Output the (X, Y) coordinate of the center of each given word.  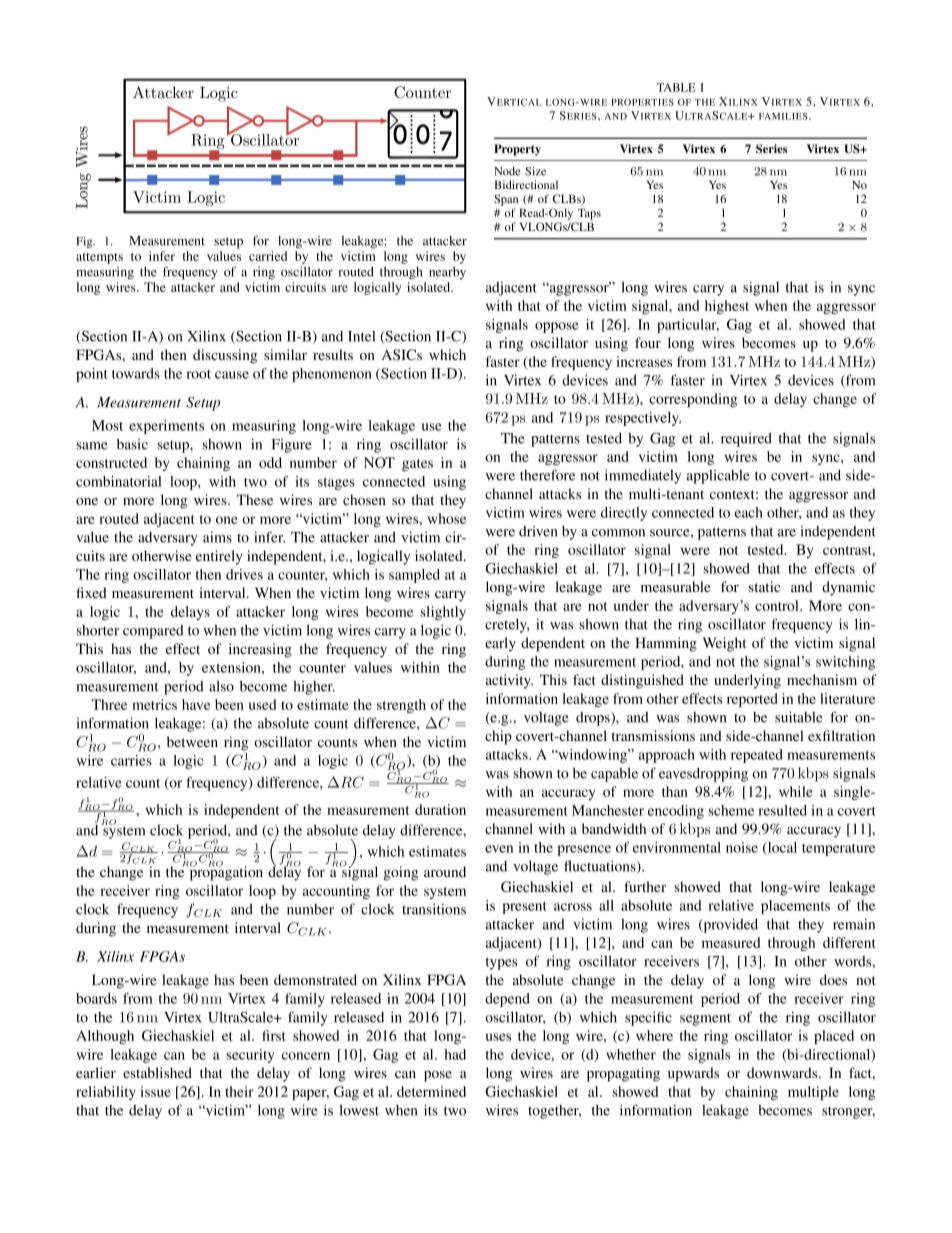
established (157, 1072)
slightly (443, 613)
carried (268, 256)
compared (153, 632)
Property (517, 150)
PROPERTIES (642, 102)
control (778, 605)
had (455, 1054)
